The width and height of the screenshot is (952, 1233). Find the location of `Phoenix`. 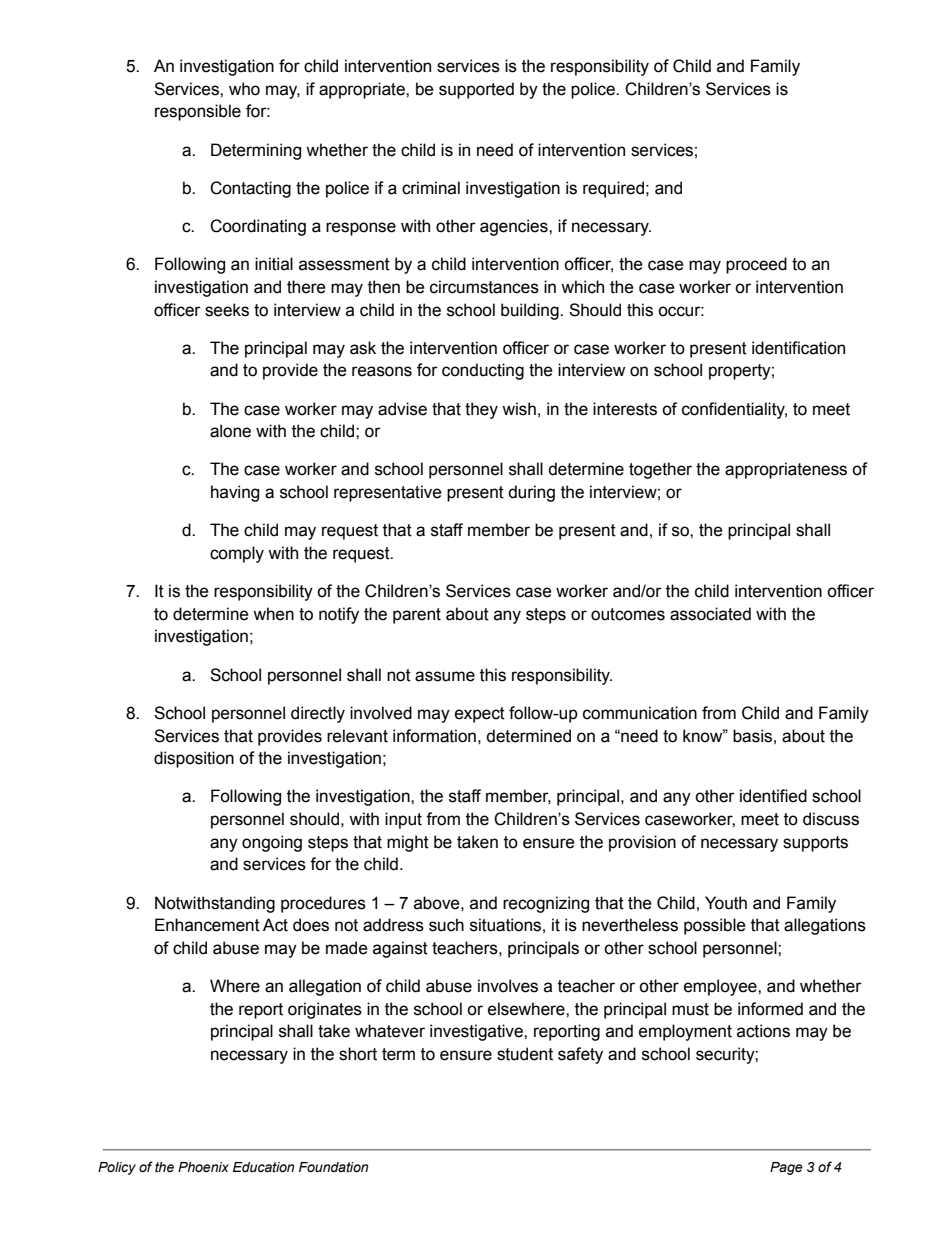

Phoenix is located at coordinates (203, 1167).
